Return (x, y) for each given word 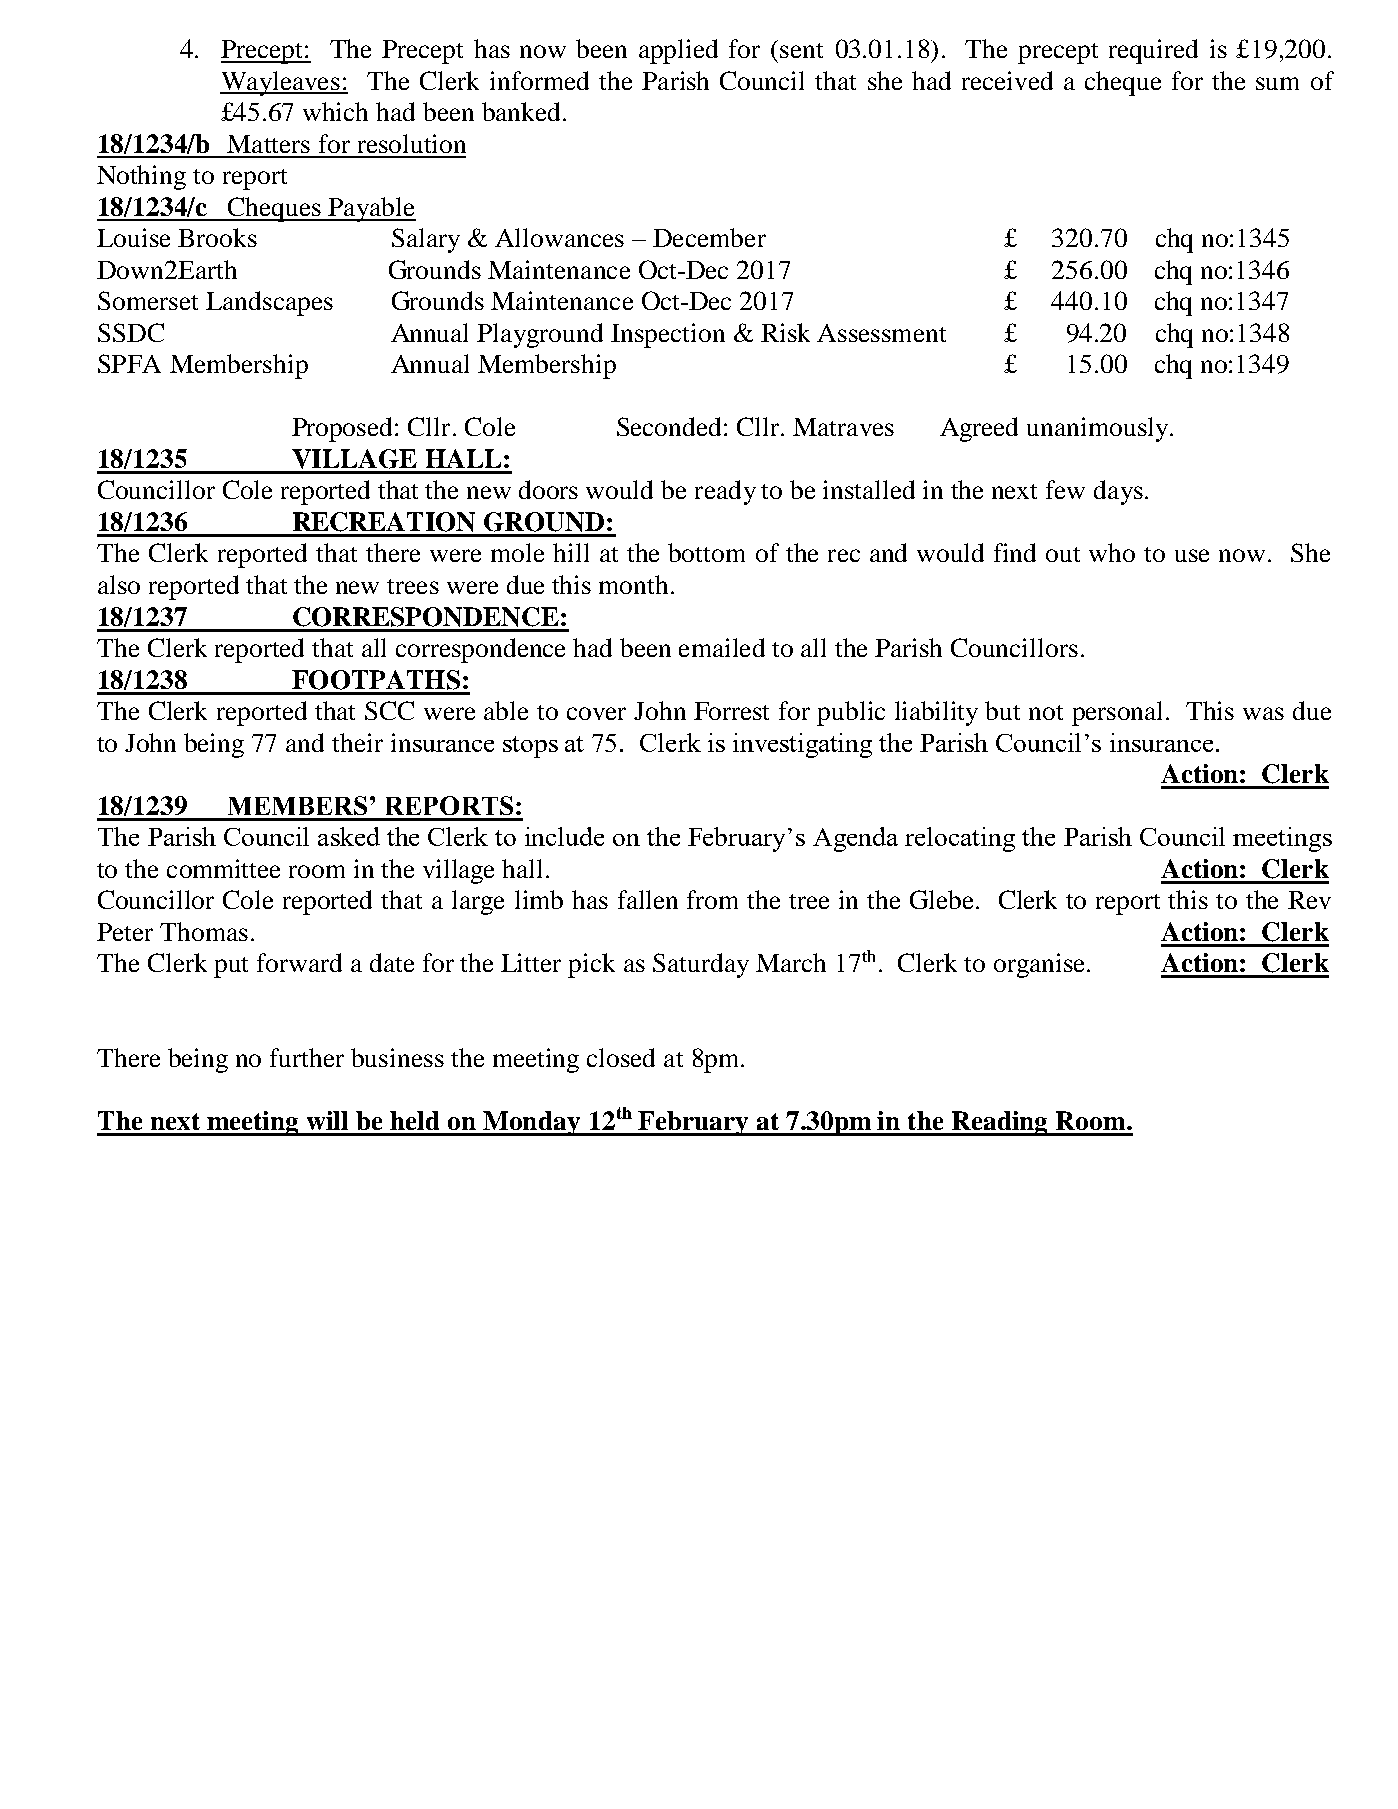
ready (725, 492)
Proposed (344, 429)
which (335, 111)
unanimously (1099, 429)
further (307, 1057)
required (1153, 51)
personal (1119, 713)
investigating (802, 745)
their (357, 742)
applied (678, 51)
